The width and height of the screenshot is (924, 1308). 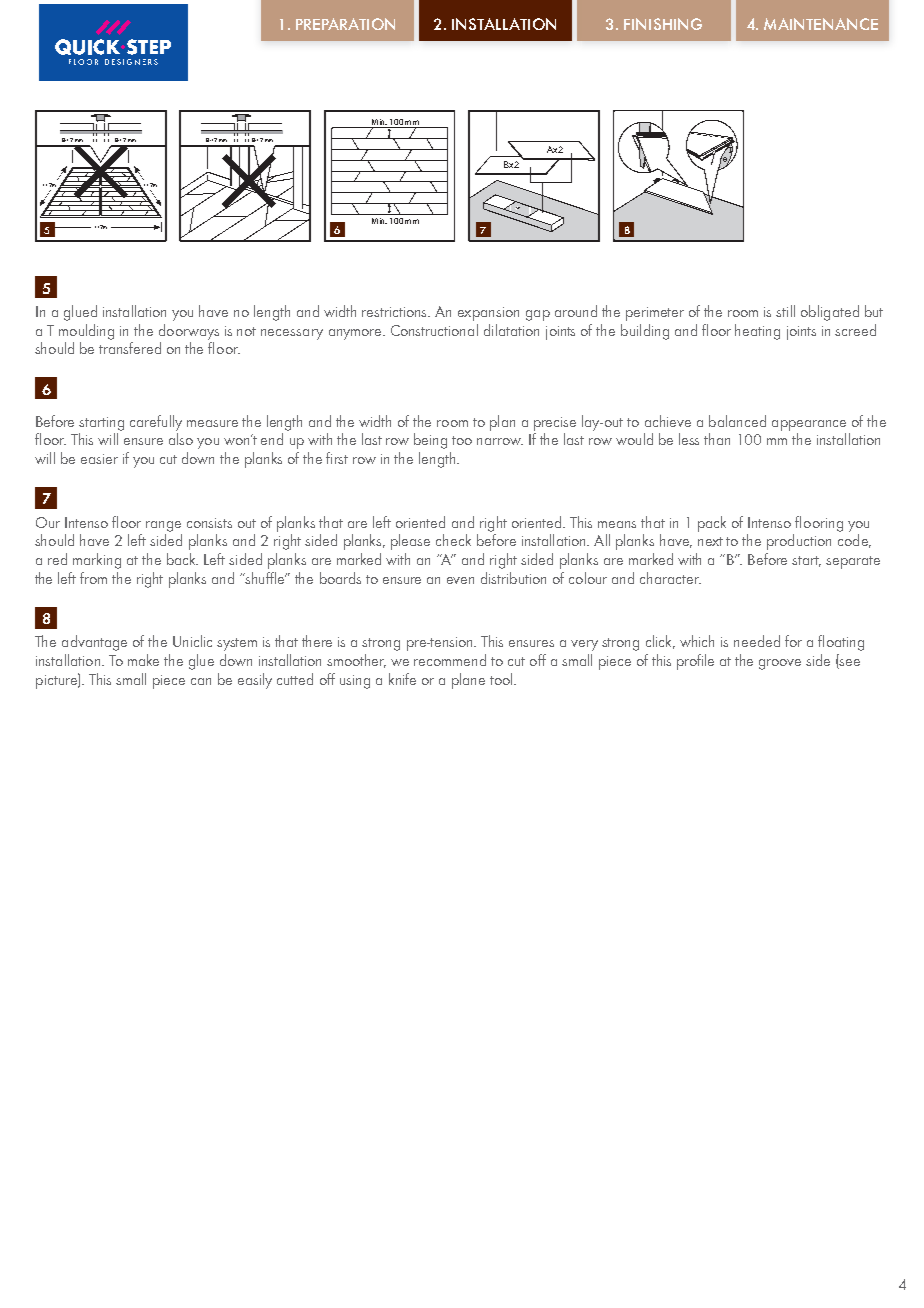 What do you see at coordinates (821, 24) in the screenshot?
I see `MAINTENANCE` at bounding box center [821, 24].
